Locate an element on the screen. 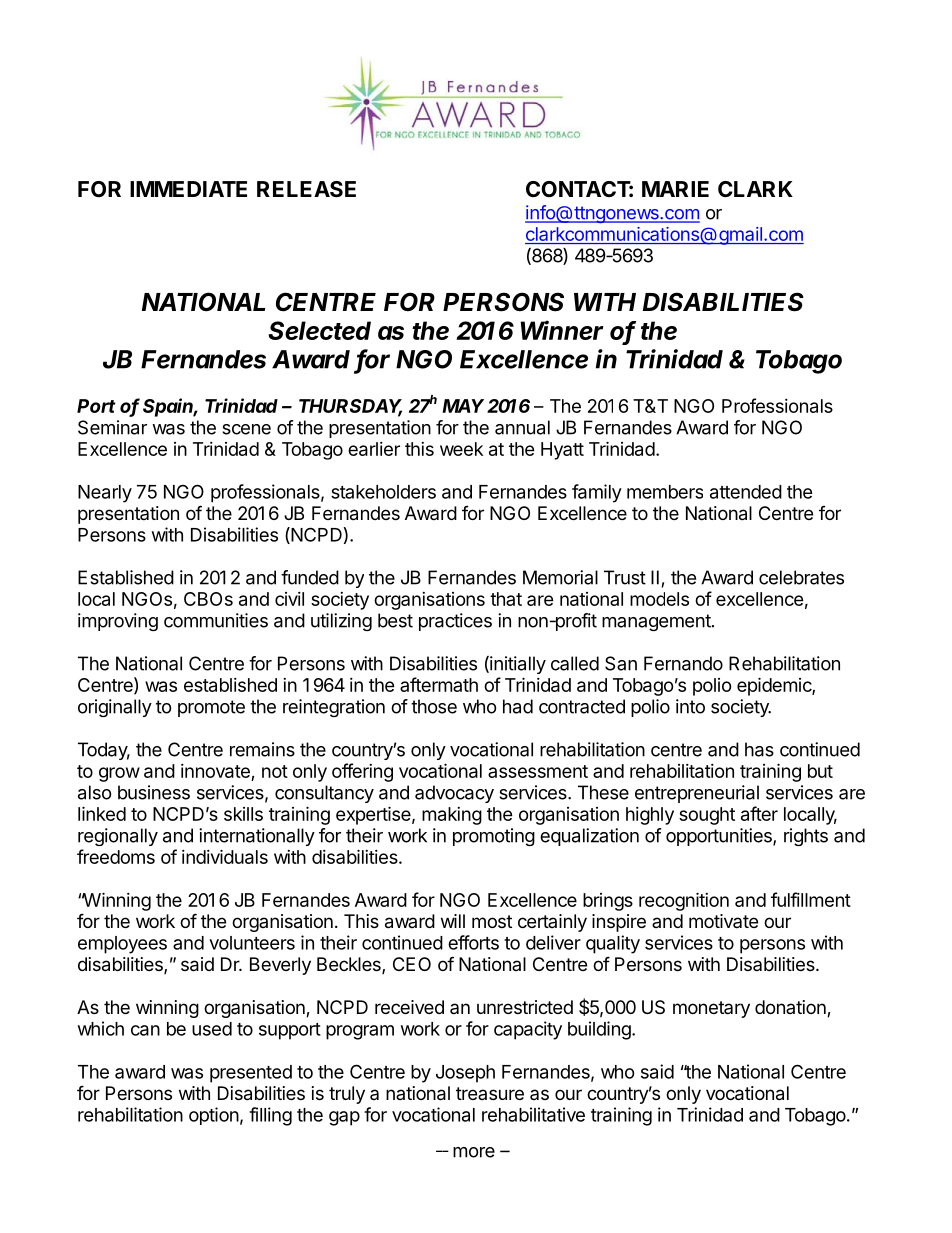 This screenshot has width=952, height=1233. epidemic is located at coordinates (775, 686).
